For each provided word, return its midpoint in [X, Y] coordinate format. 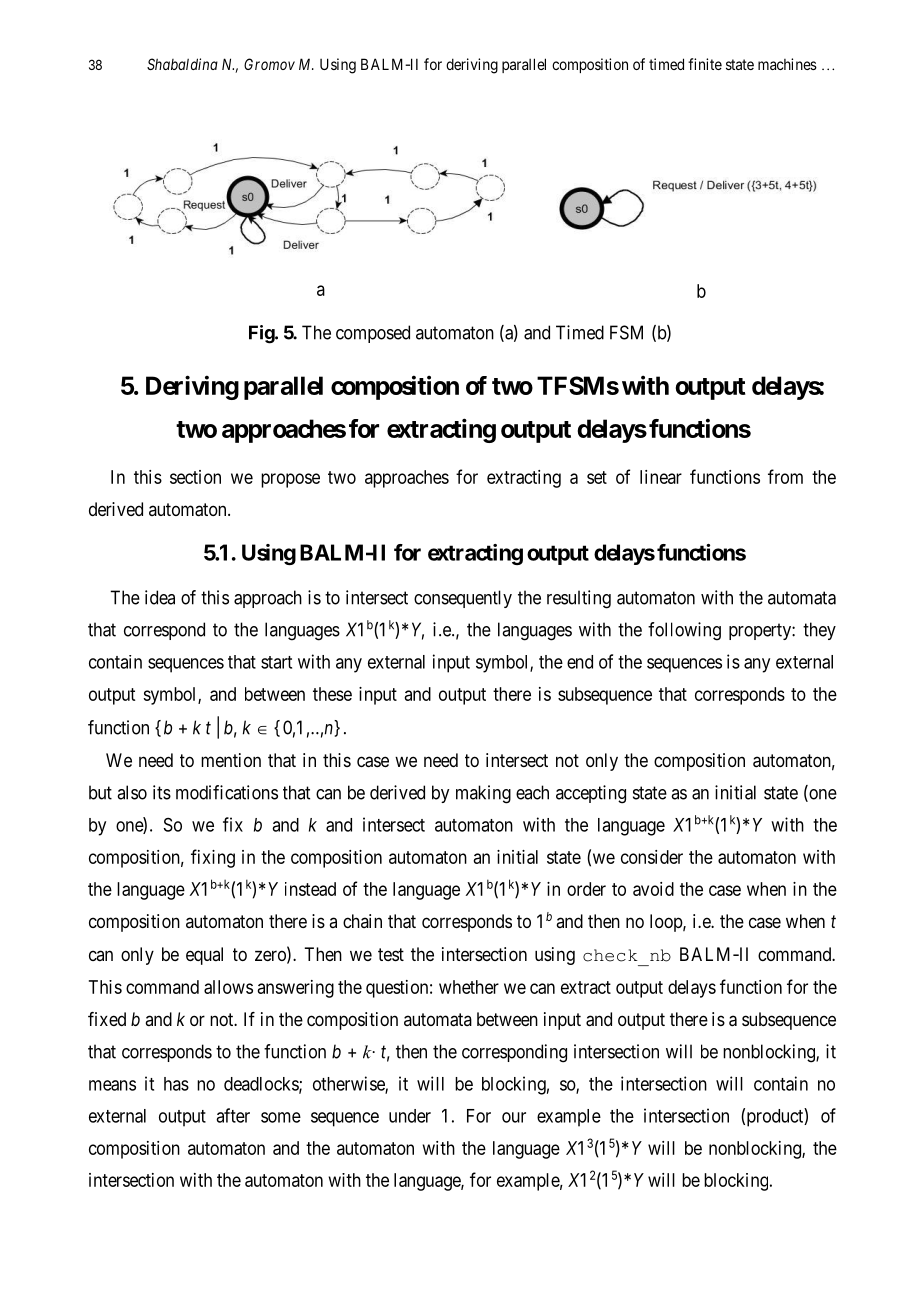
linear [661, 477]
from [785, 476]
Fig [262, 334]
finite [705, 64]
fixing [213, 858]
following [684, 631]
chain [362, 921]
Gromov [269, 64]
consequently [463, 599]
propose [290, 480]
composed [373, 334]
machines [787, 64]
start [276, 662]
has [176, 1084]
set [597, 477]
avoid [653, 889]
